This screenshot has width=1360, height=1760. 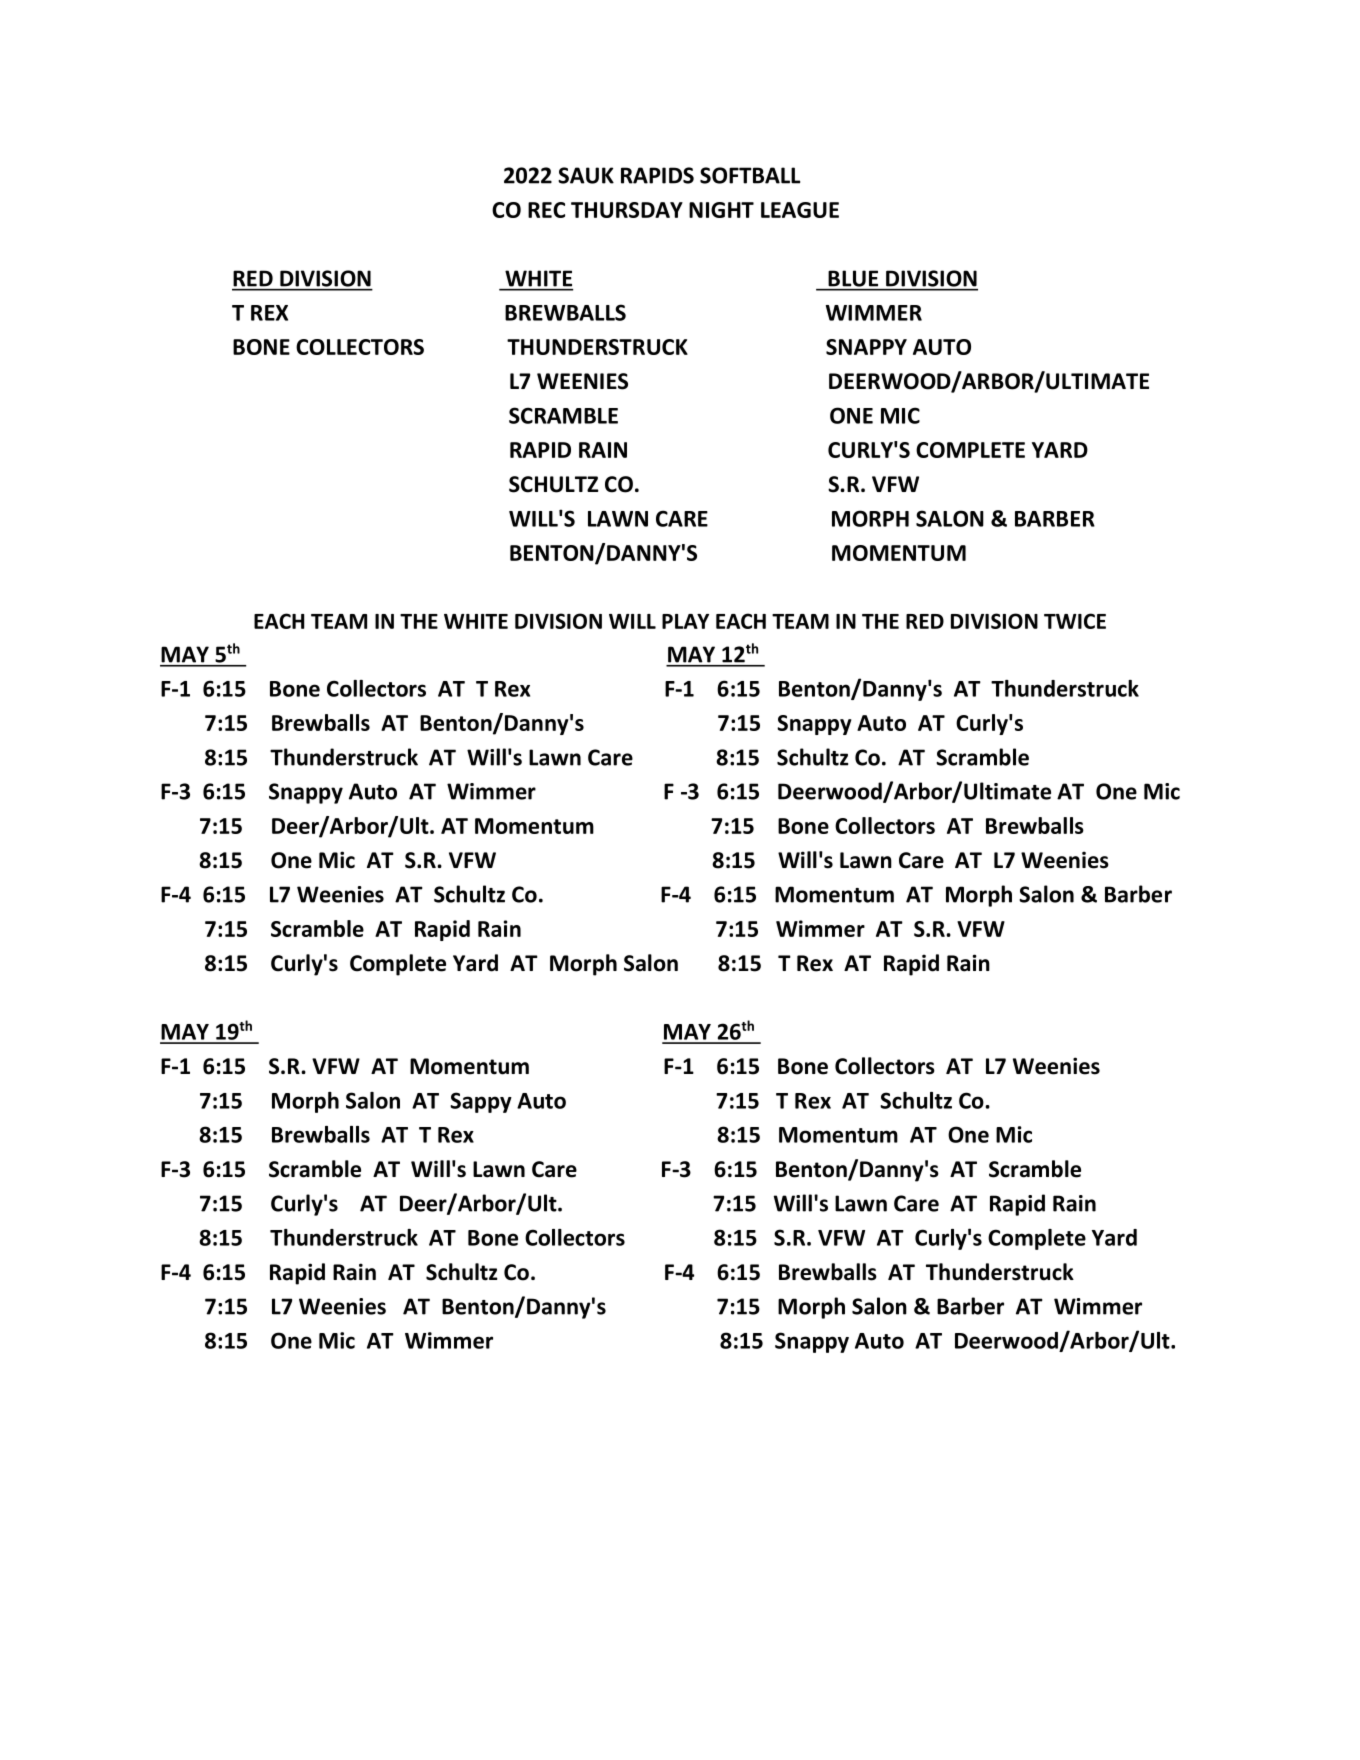 What do you see at coordinates (627, 210) in the screenshot?
I see `THURSDAY` at bounding box center [627, 210].
